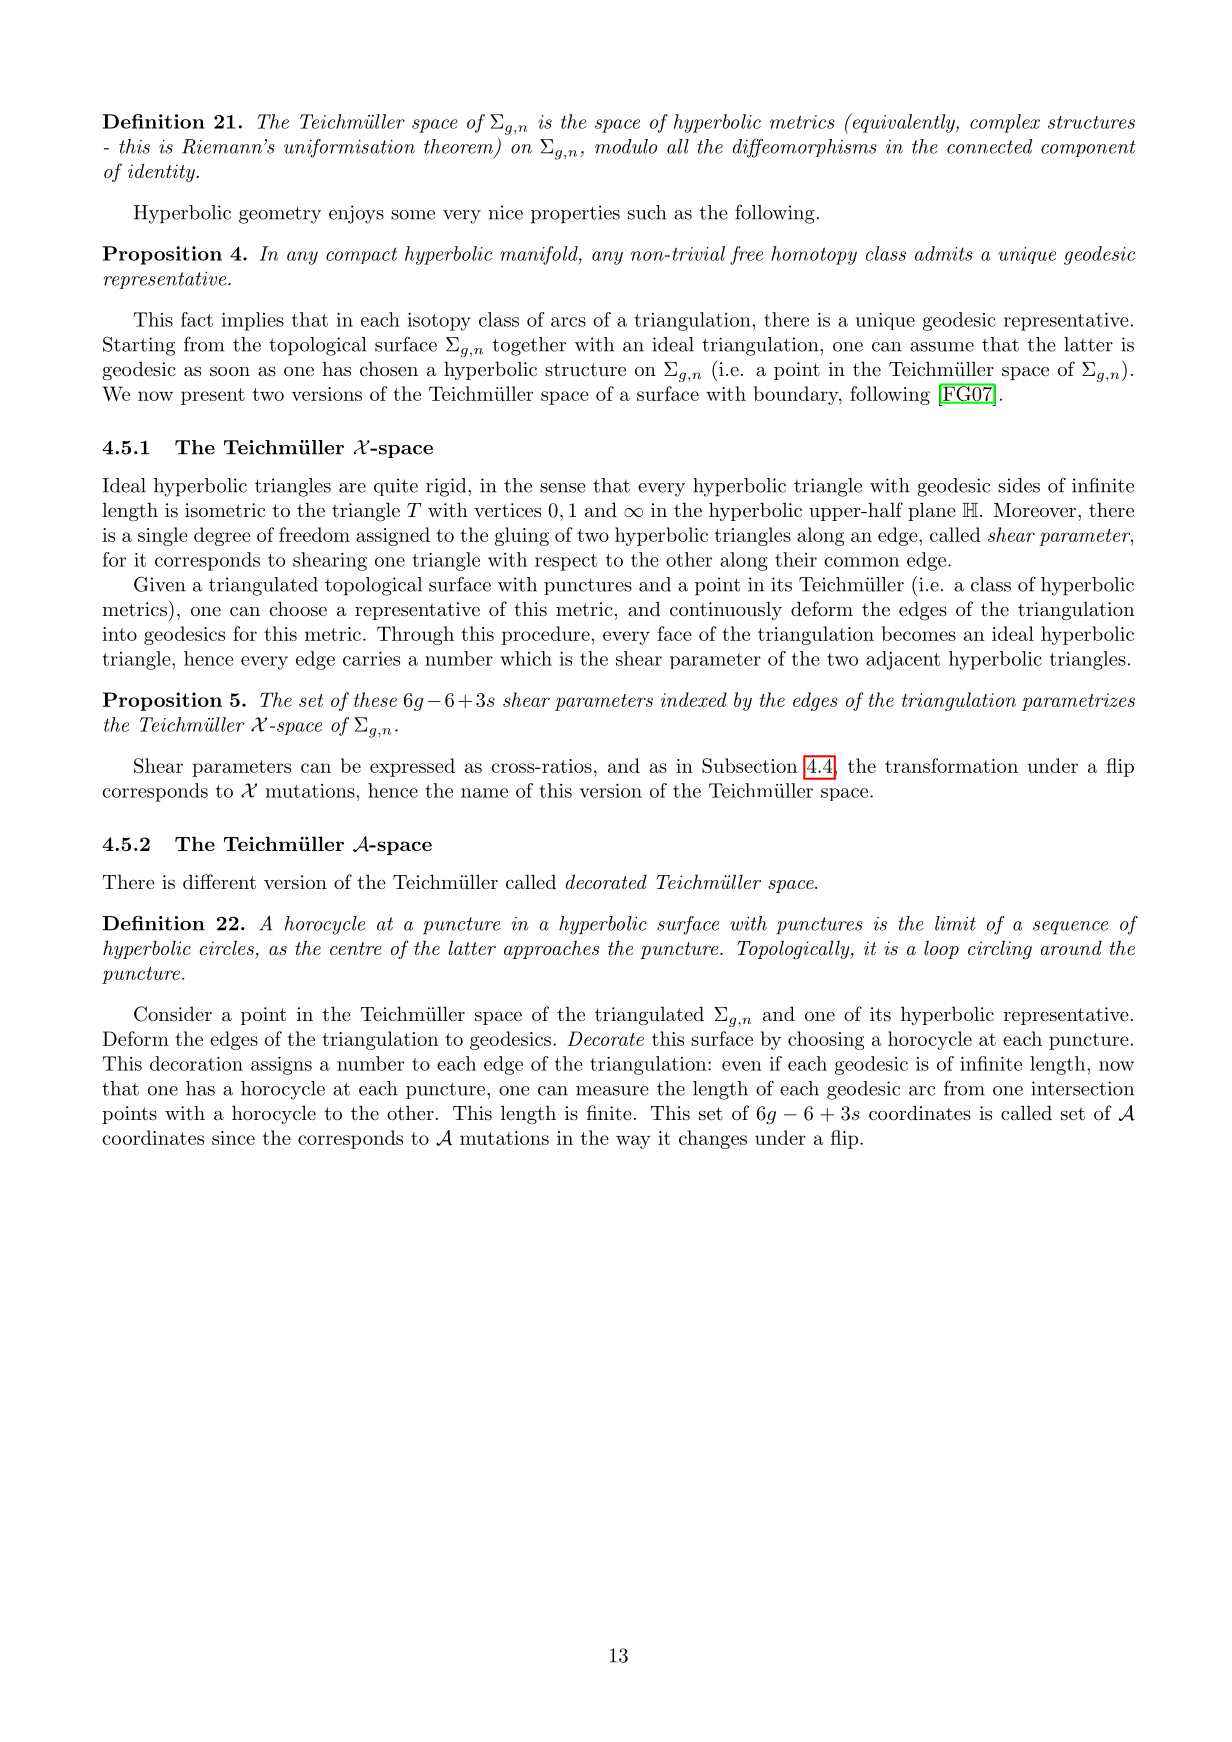 The image size is (1232, 1742). I want to click on transformation, so click(951, 765).
